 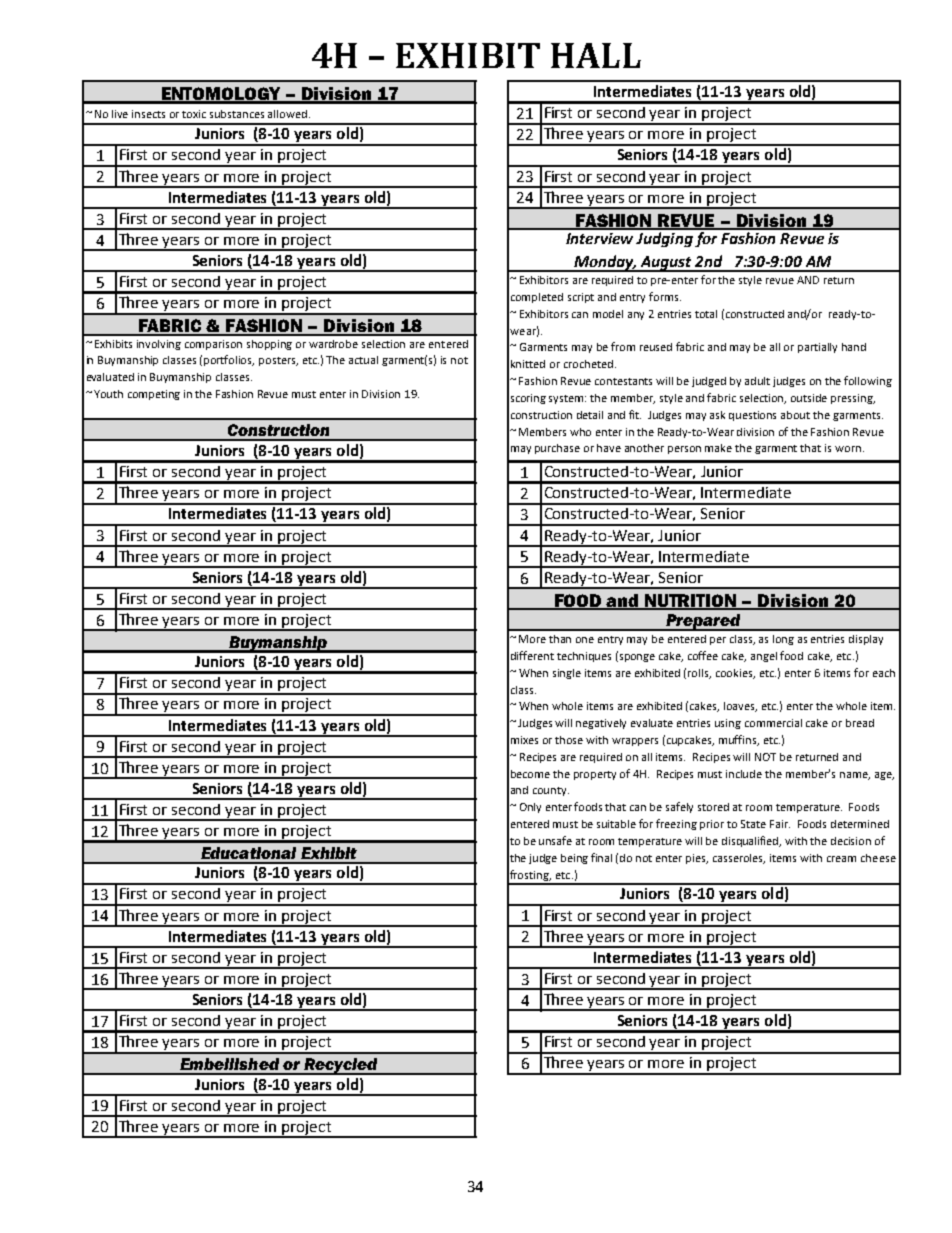 I want to click on competing, so click(x=154, y=395).
